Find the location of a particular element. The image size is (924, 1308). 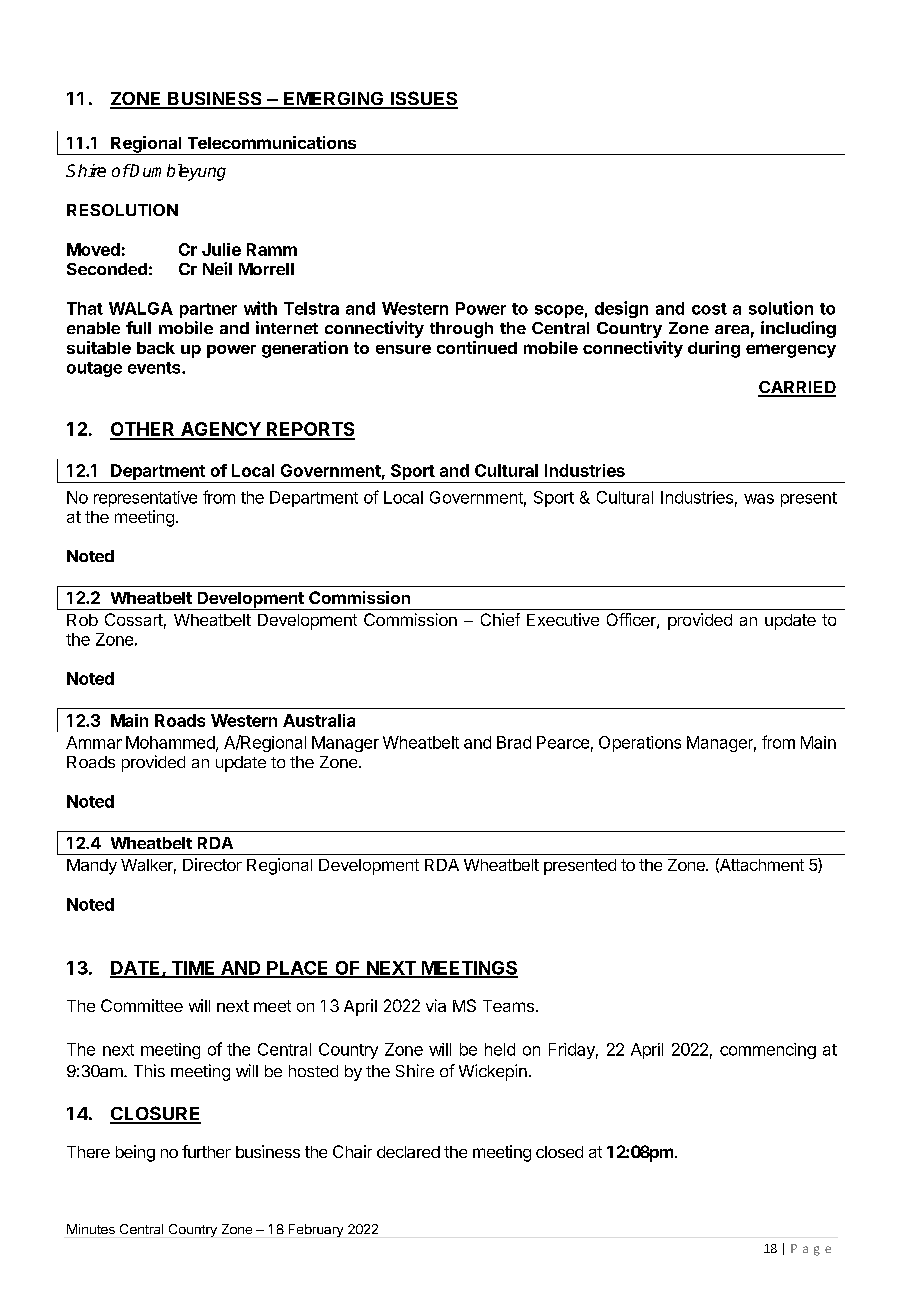

Mohammed is located at coordinates (171, 743).
